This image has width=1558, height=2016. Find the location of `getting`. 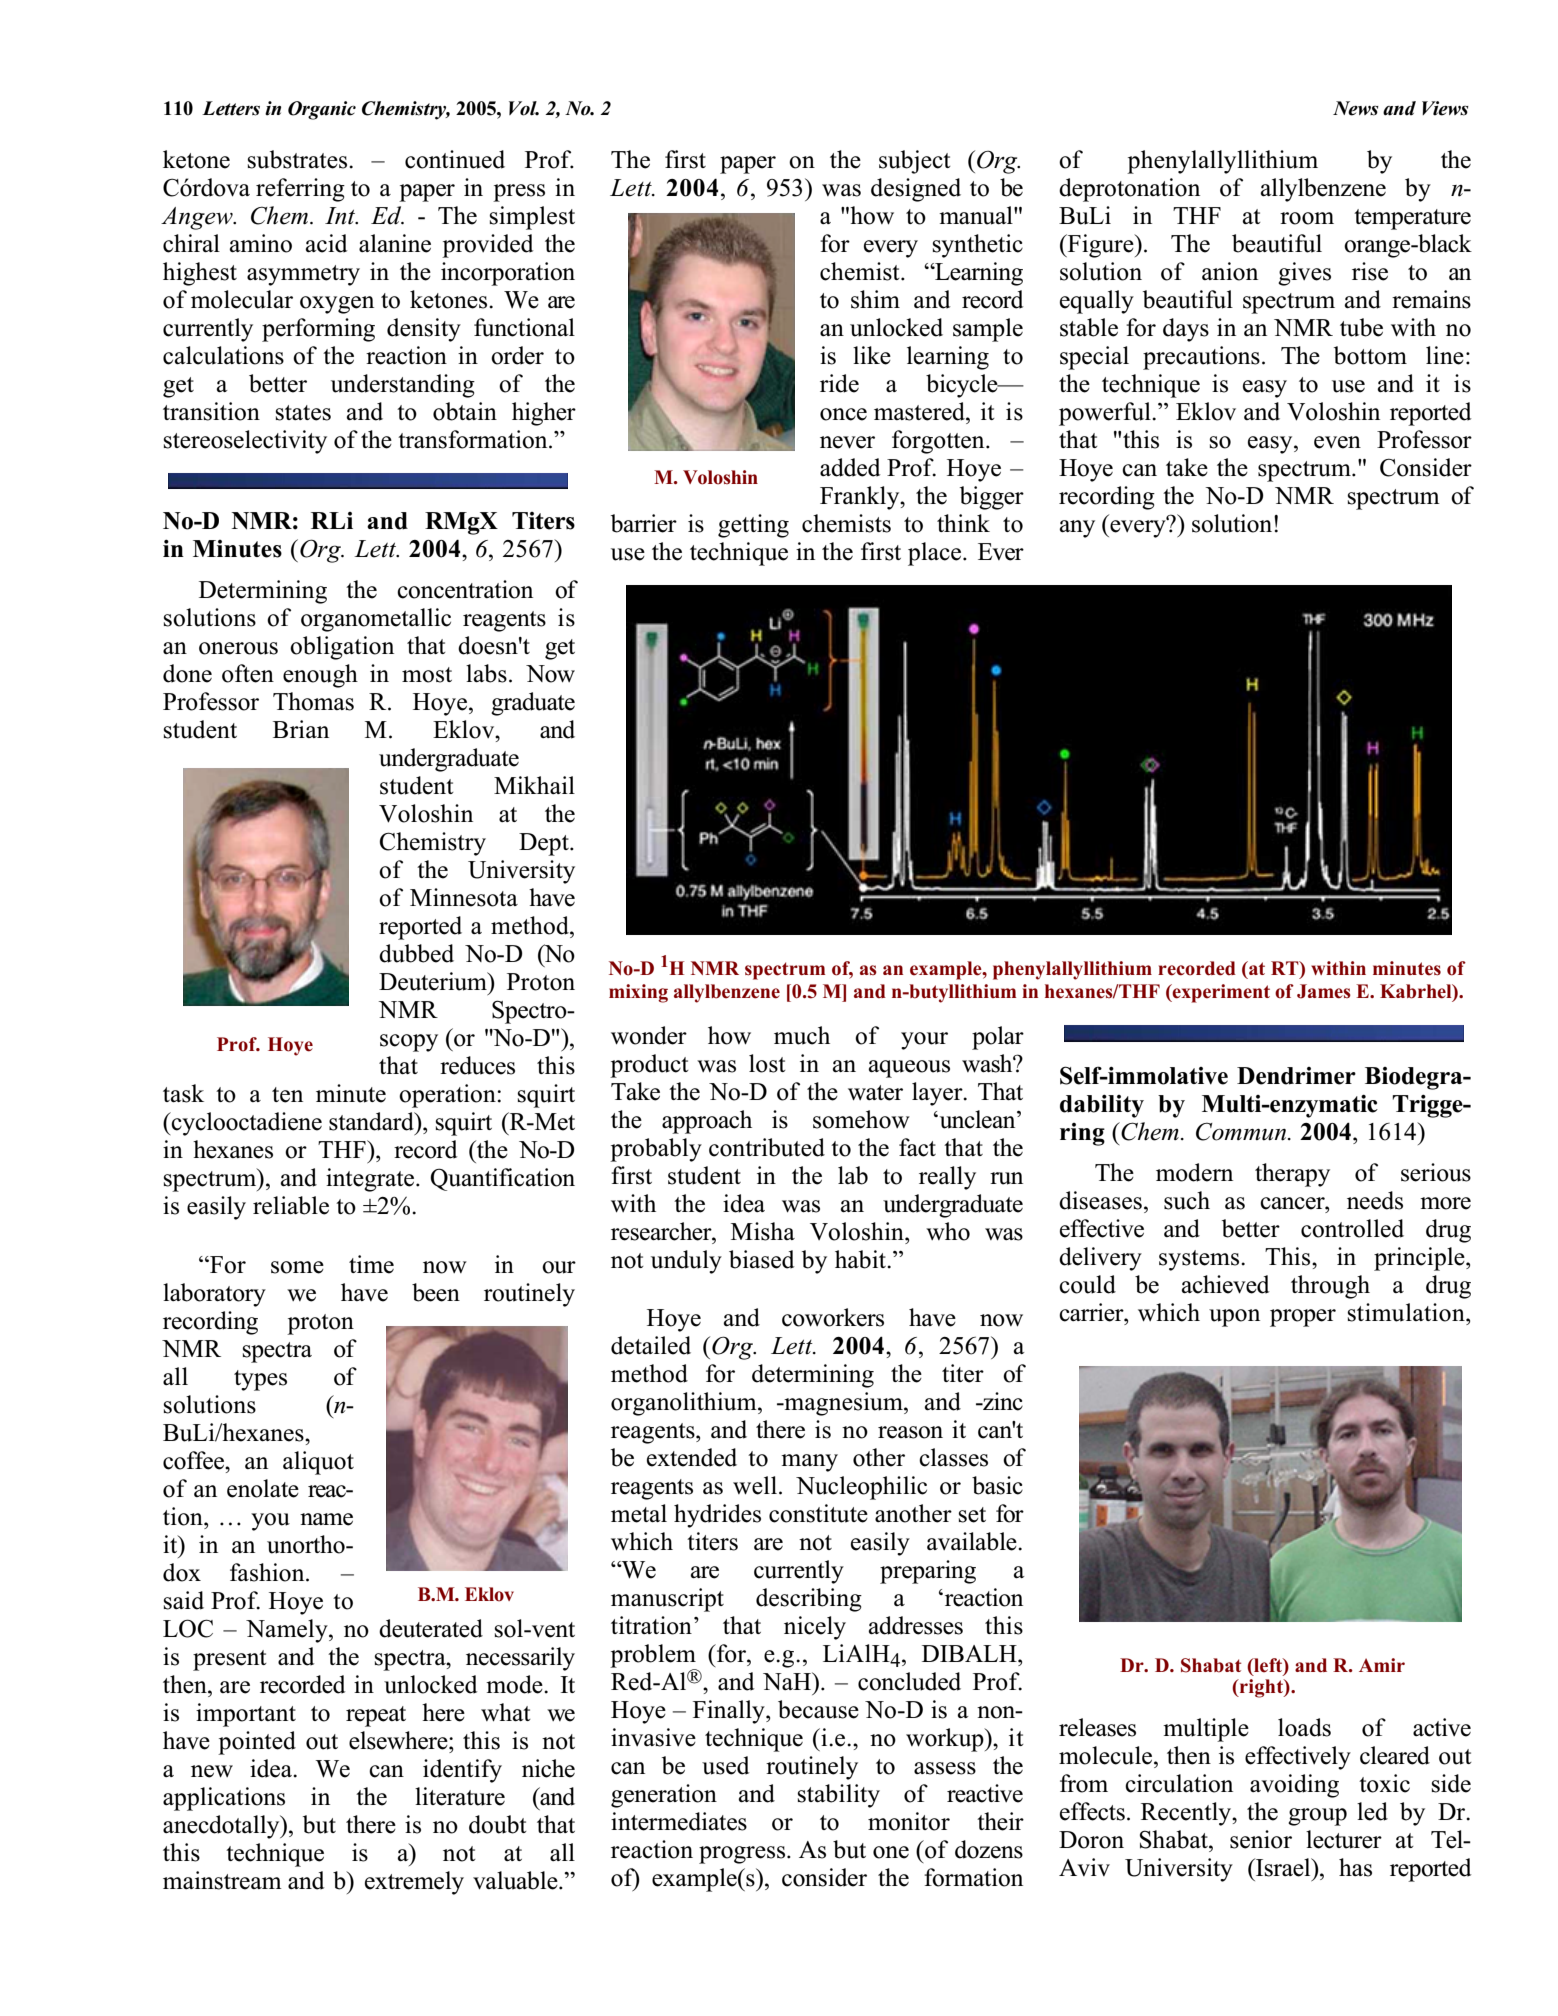

getting is located at coordinates (753, 526).
